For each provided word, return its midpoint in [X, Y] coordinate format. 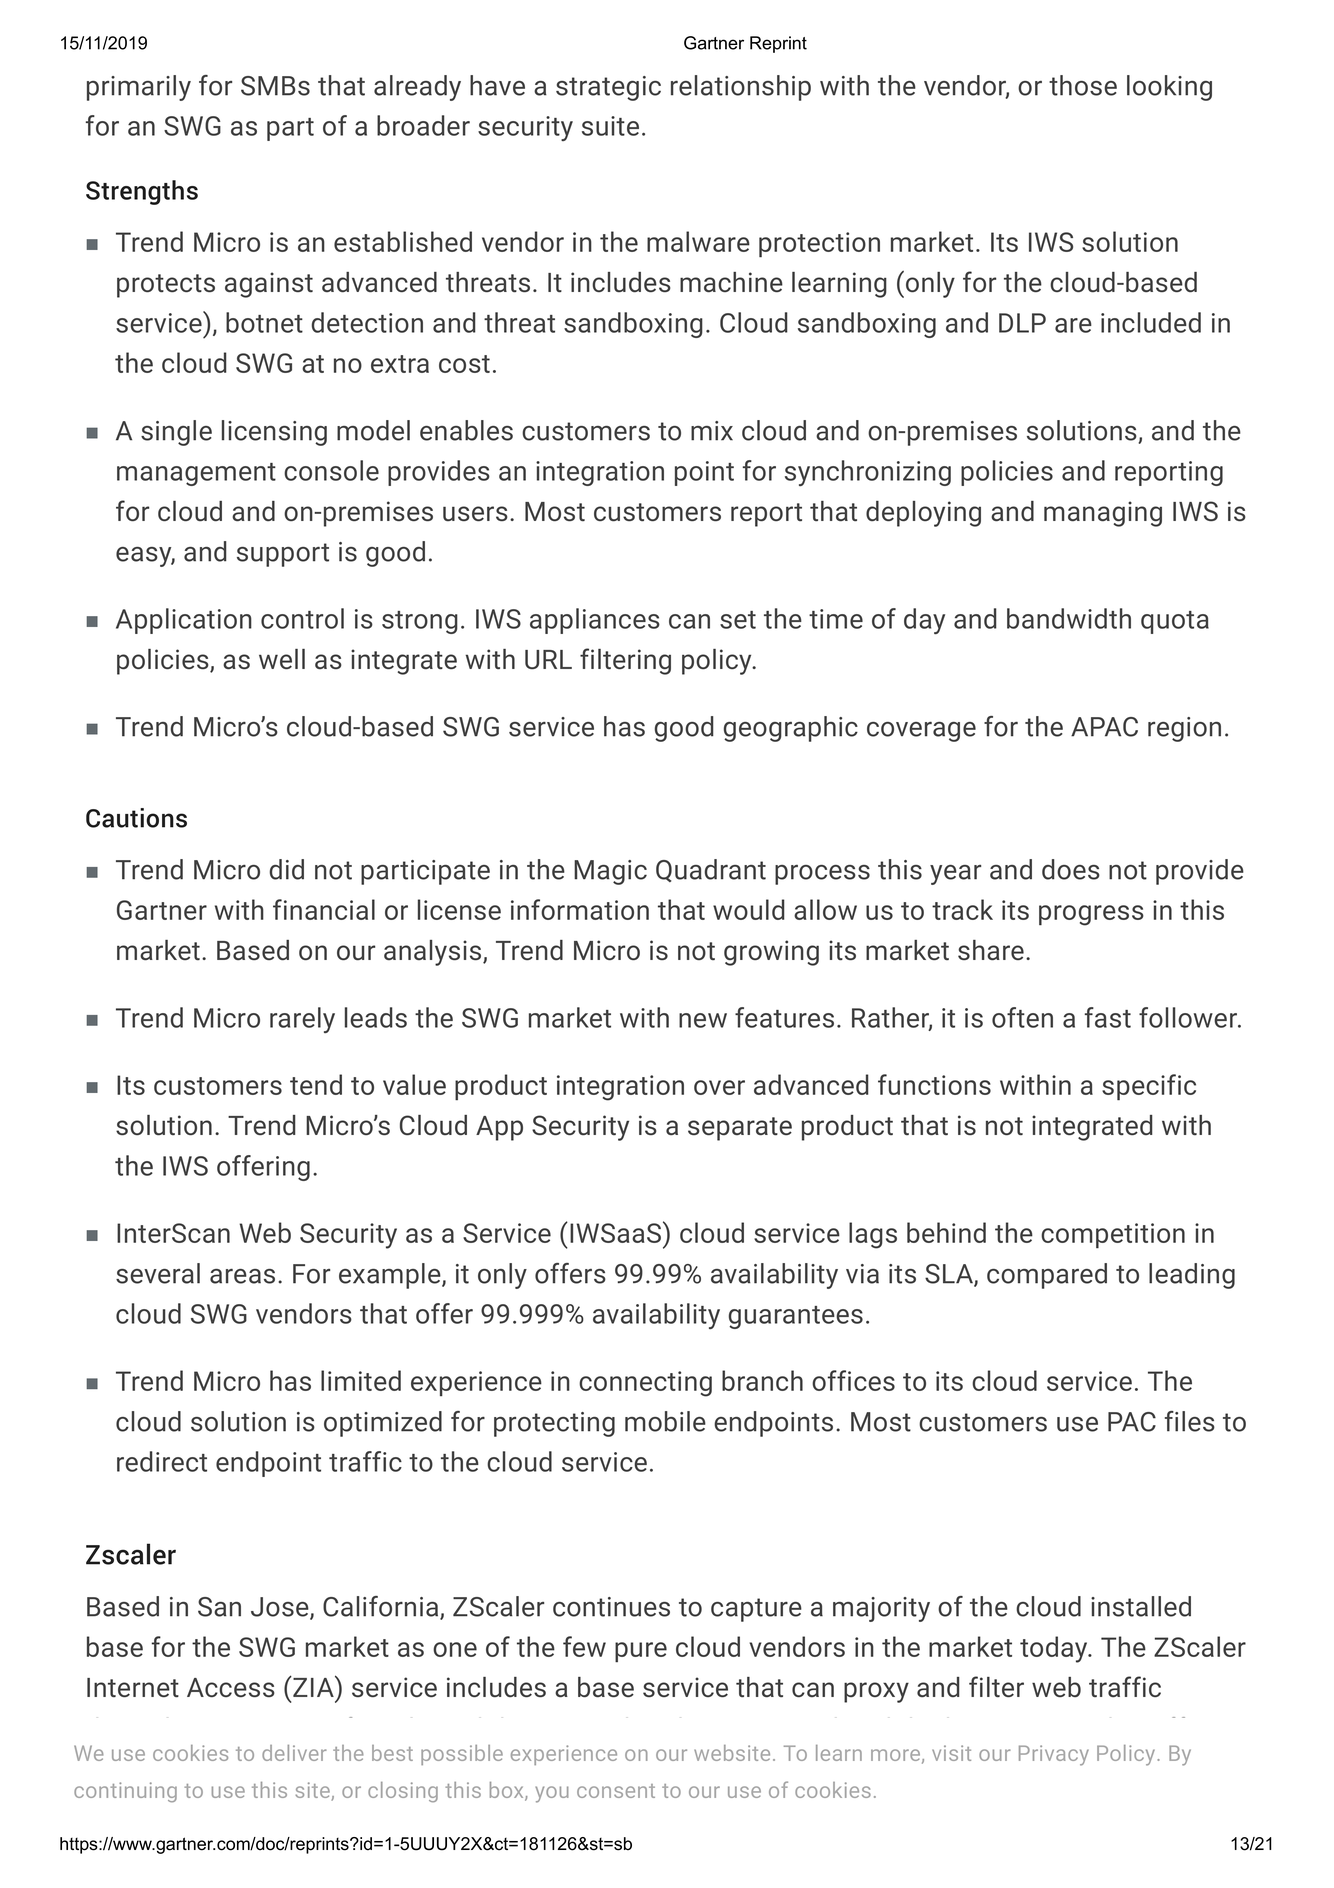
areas [242, 1276]
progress [1091, 915]
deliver [294, 1753]
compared [1047, 1276]
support [283, 555]
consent [616, 1791]
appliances [595, 621]
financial [324, 909]
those [1083, 85]
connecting [645, 1384]
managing [1103, 514]
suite [610, 126]
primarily [139, 88]
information [580, 909]
